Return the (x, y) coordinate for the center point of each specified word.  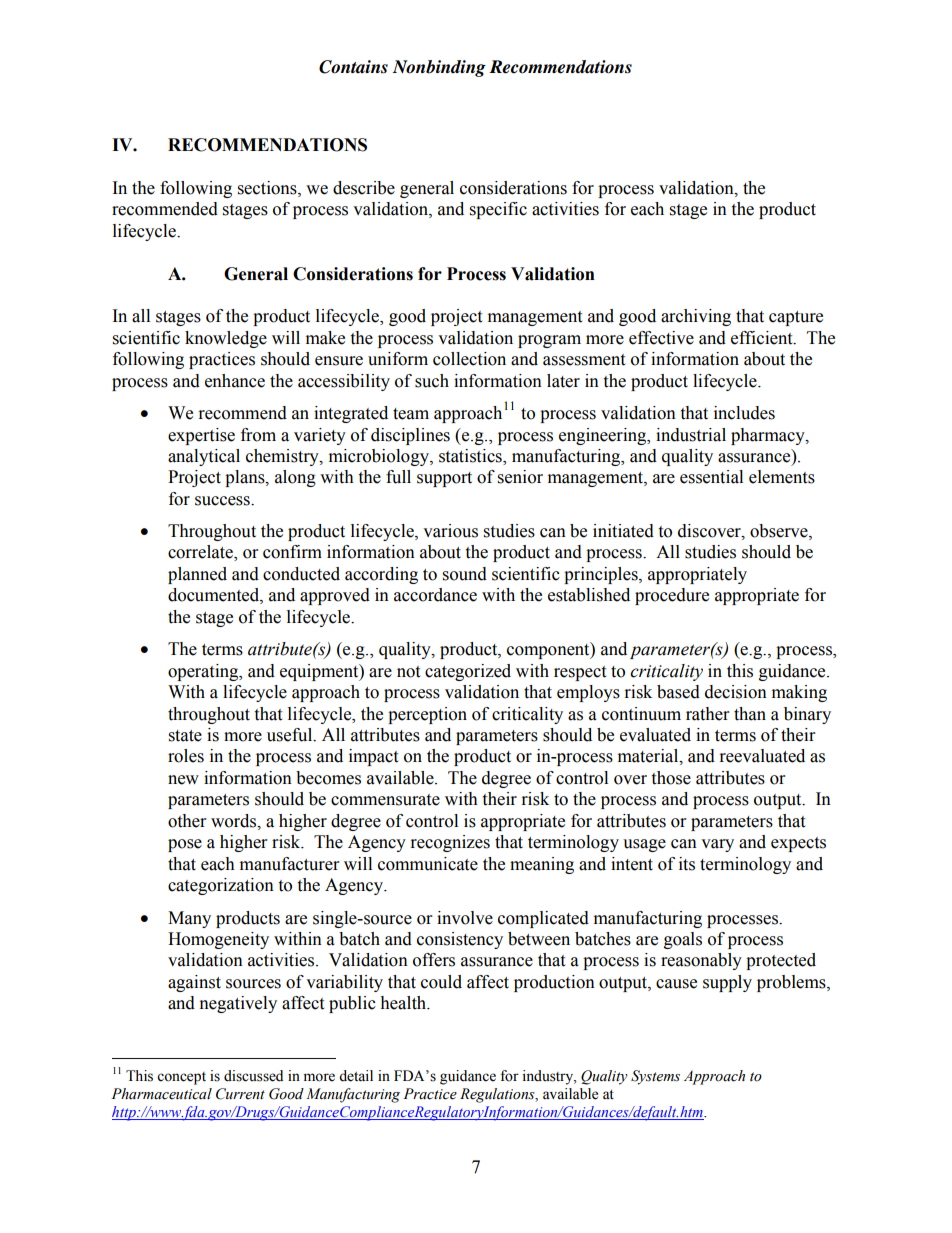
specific (498, 210)
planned (197, 575)
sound (465, 574)
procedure (672, 596)
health (404, 1003)
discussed (253, 1076)
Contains (353, 67)
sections (268, 188)
